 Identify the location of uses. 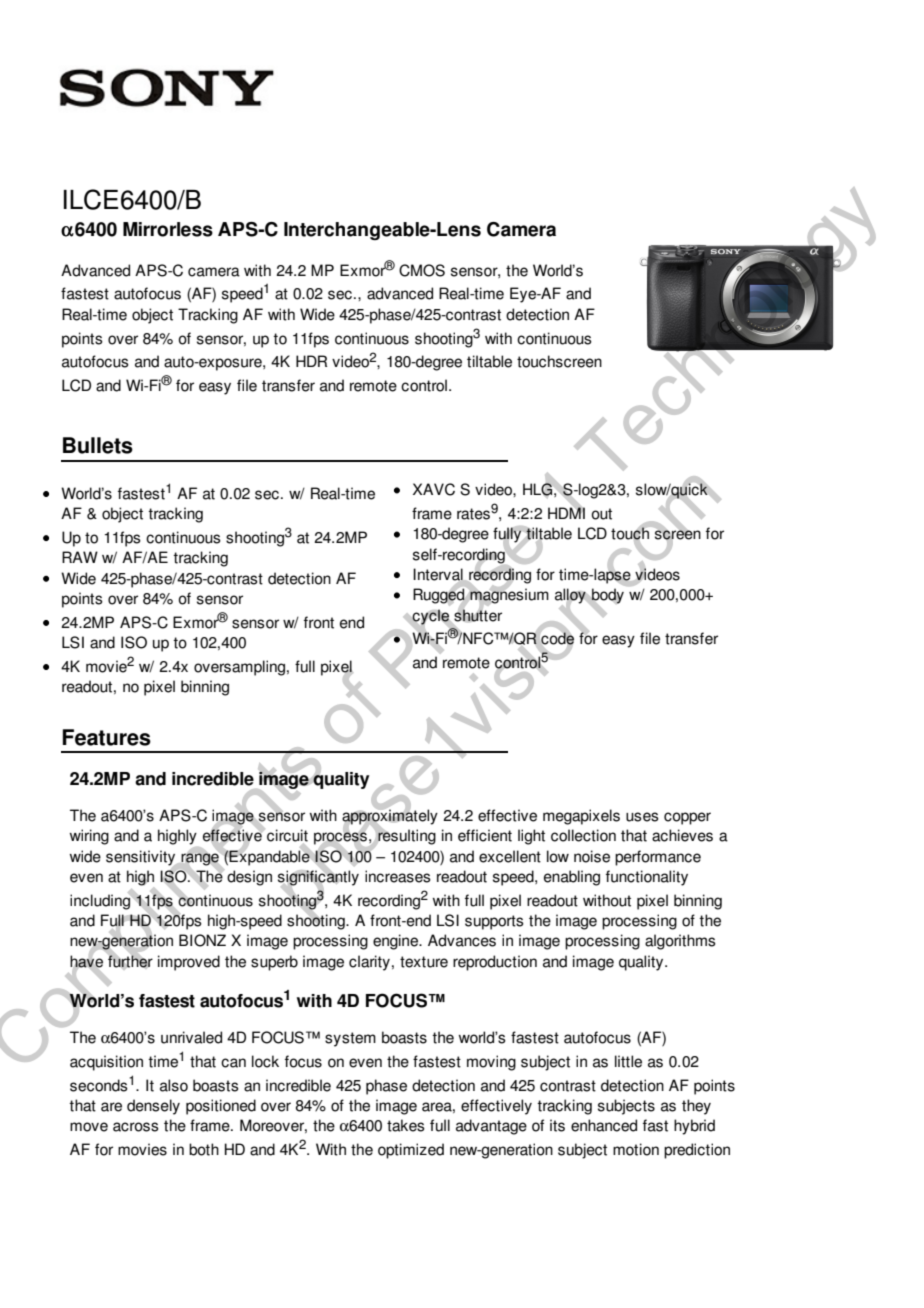
(642, 817).
